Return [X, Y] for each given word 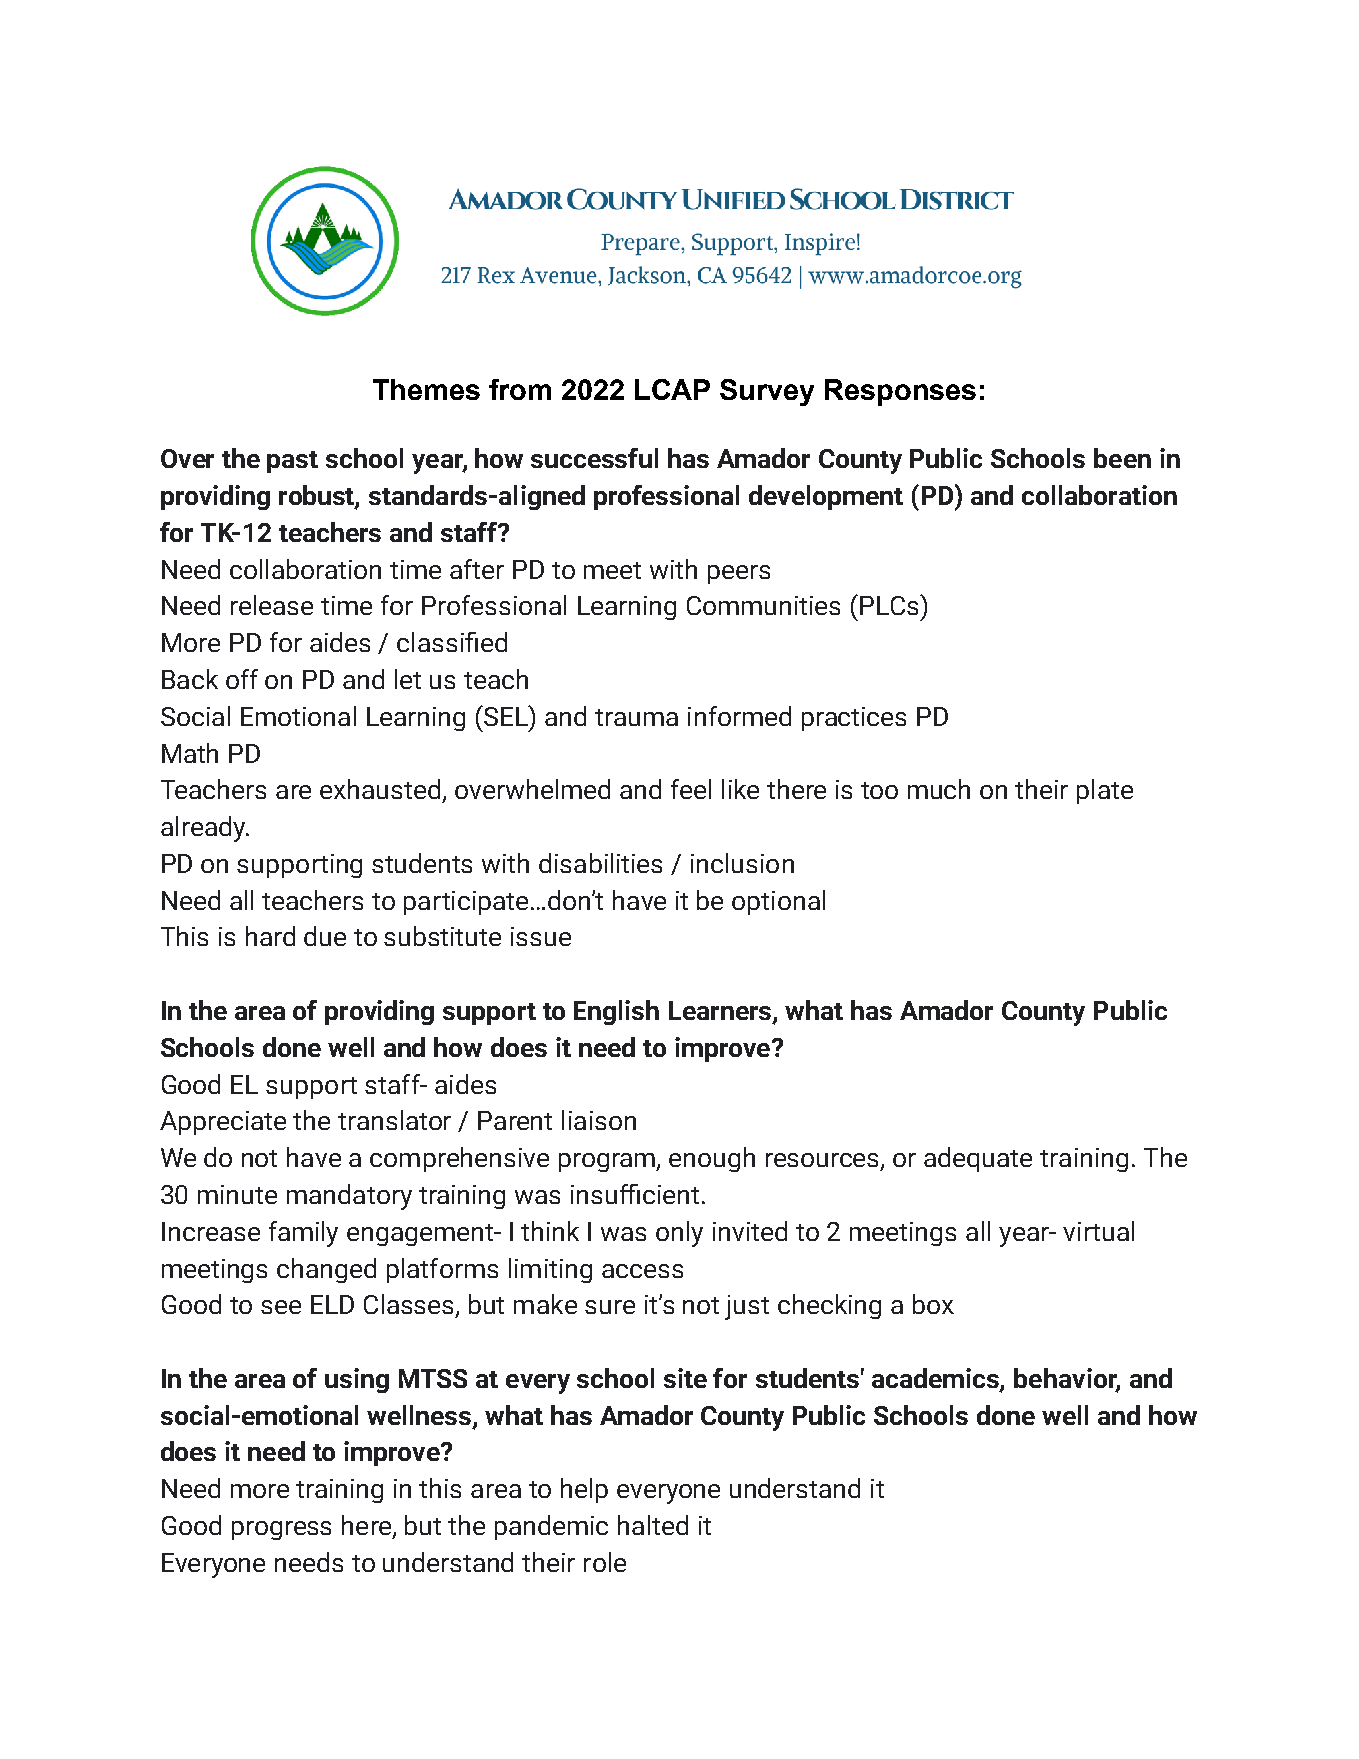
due [325, 936]
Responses [900, 392]
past [292, 462]
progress [281, 1530]
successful [594, 458]
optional [778, 902]
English [616, 1012]
